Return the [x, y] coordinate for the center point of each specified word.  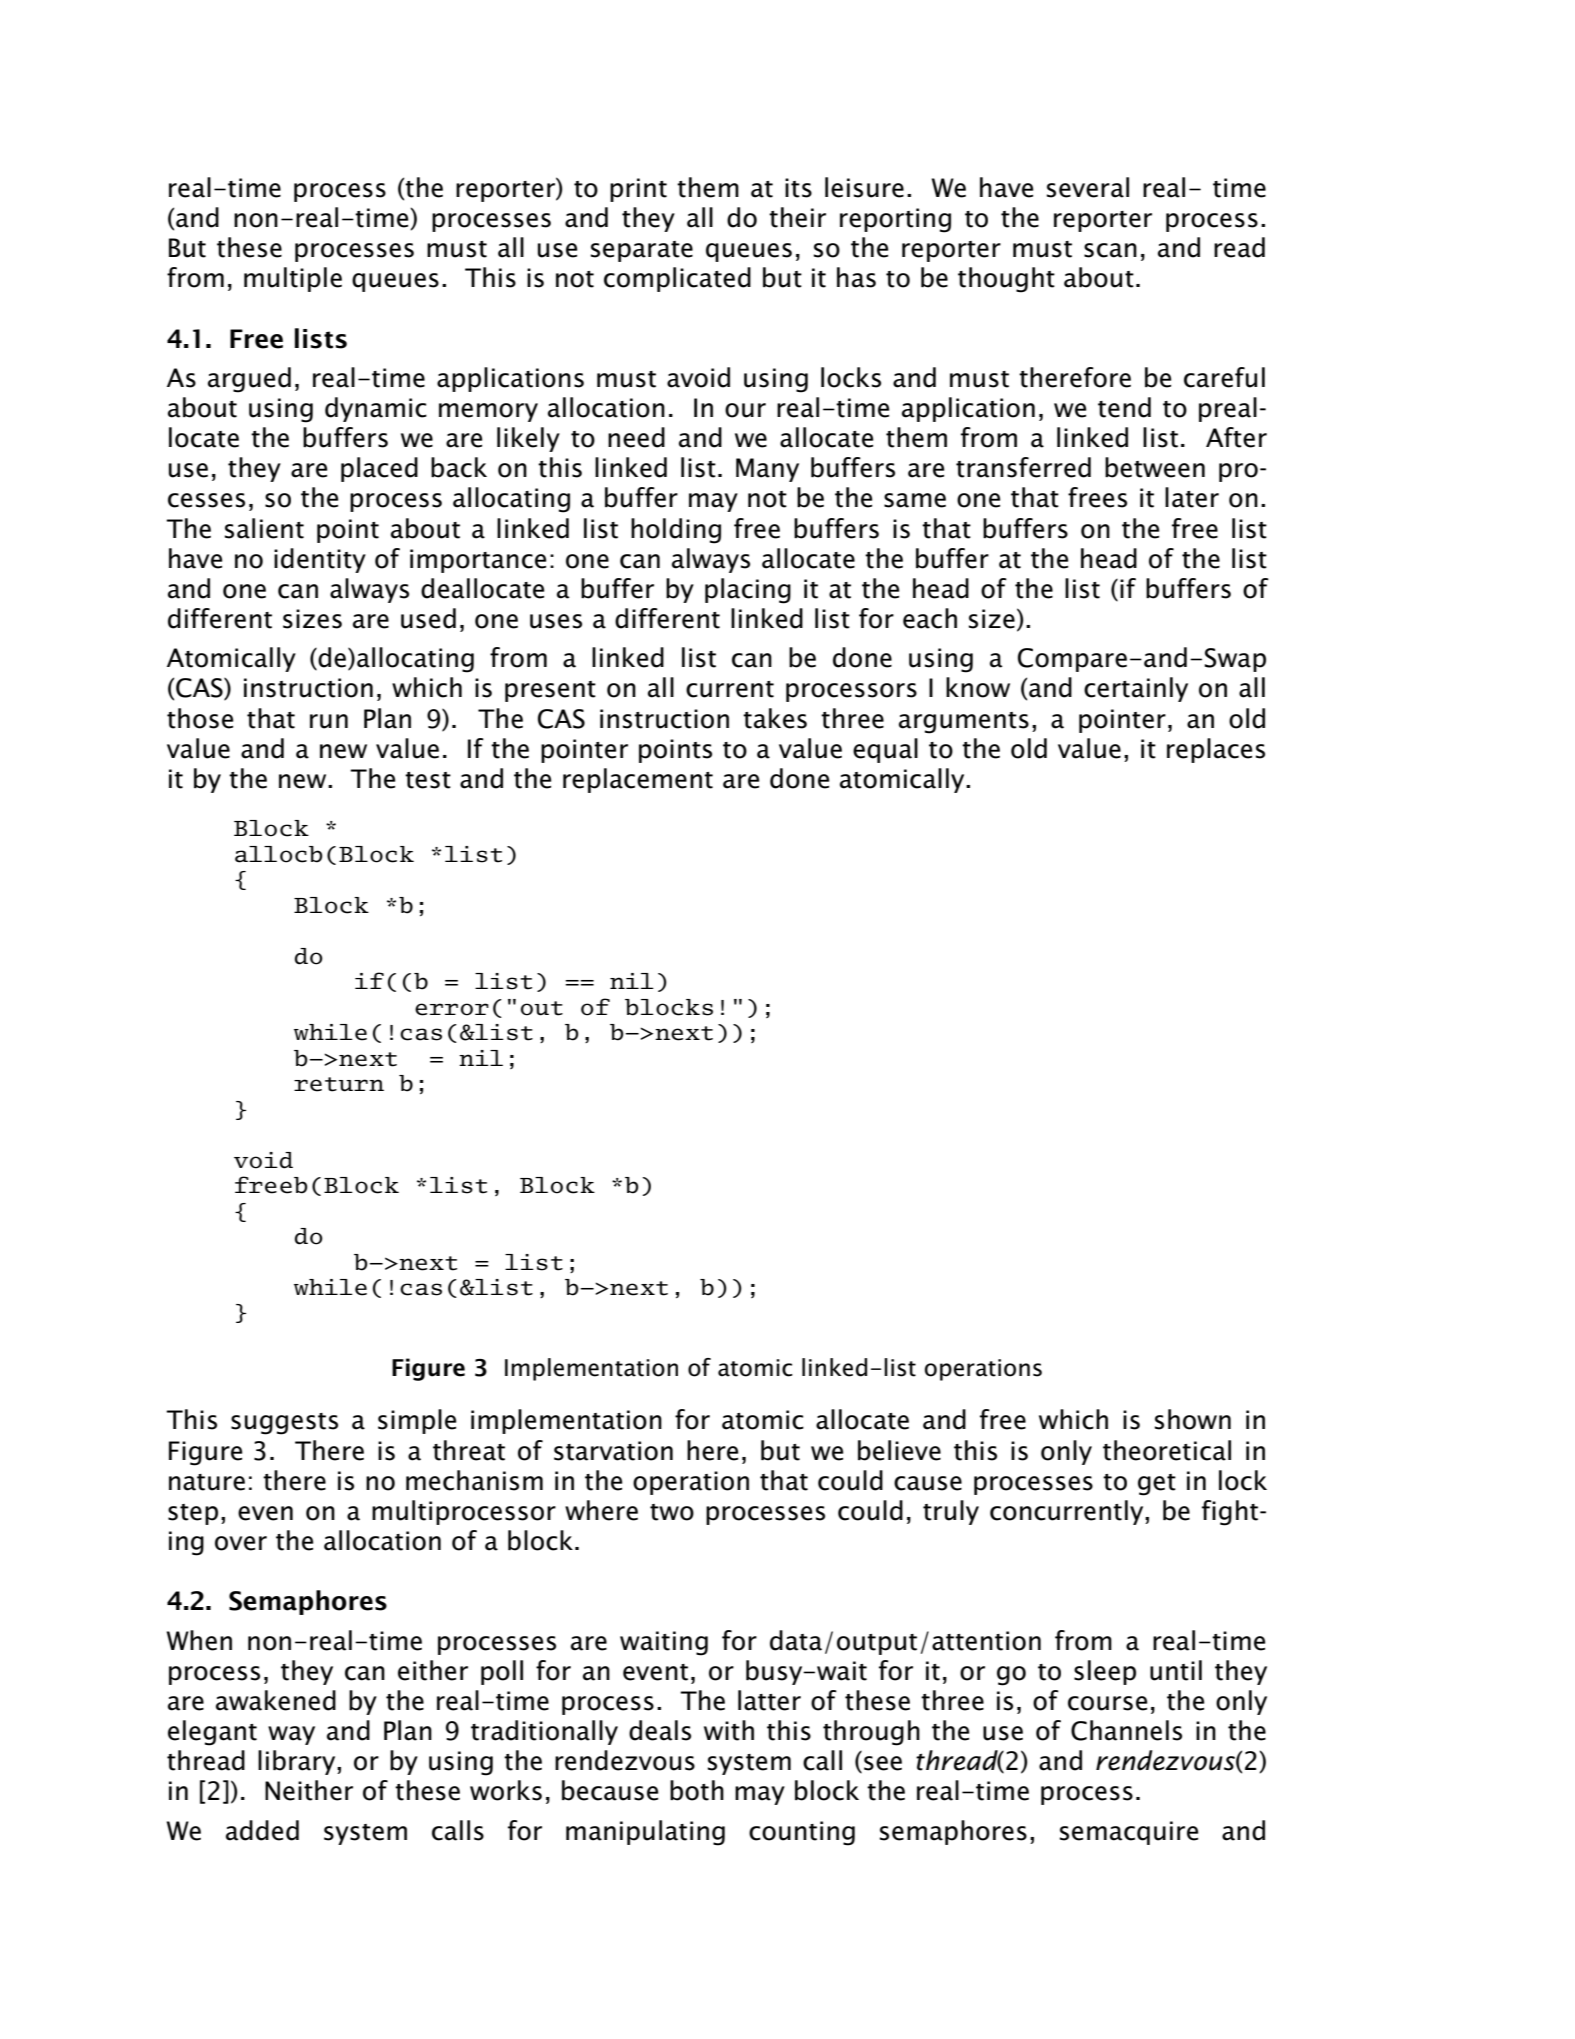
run [329, 721]
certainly [1136, 689]
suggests [284, 1424]
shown [1193, 1419]
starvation [613, 1451]
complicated [677, 279]
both [697, 1790]
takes [775, 718]
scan [1110, 250]
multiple [293, 279]
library [298, 1762]
